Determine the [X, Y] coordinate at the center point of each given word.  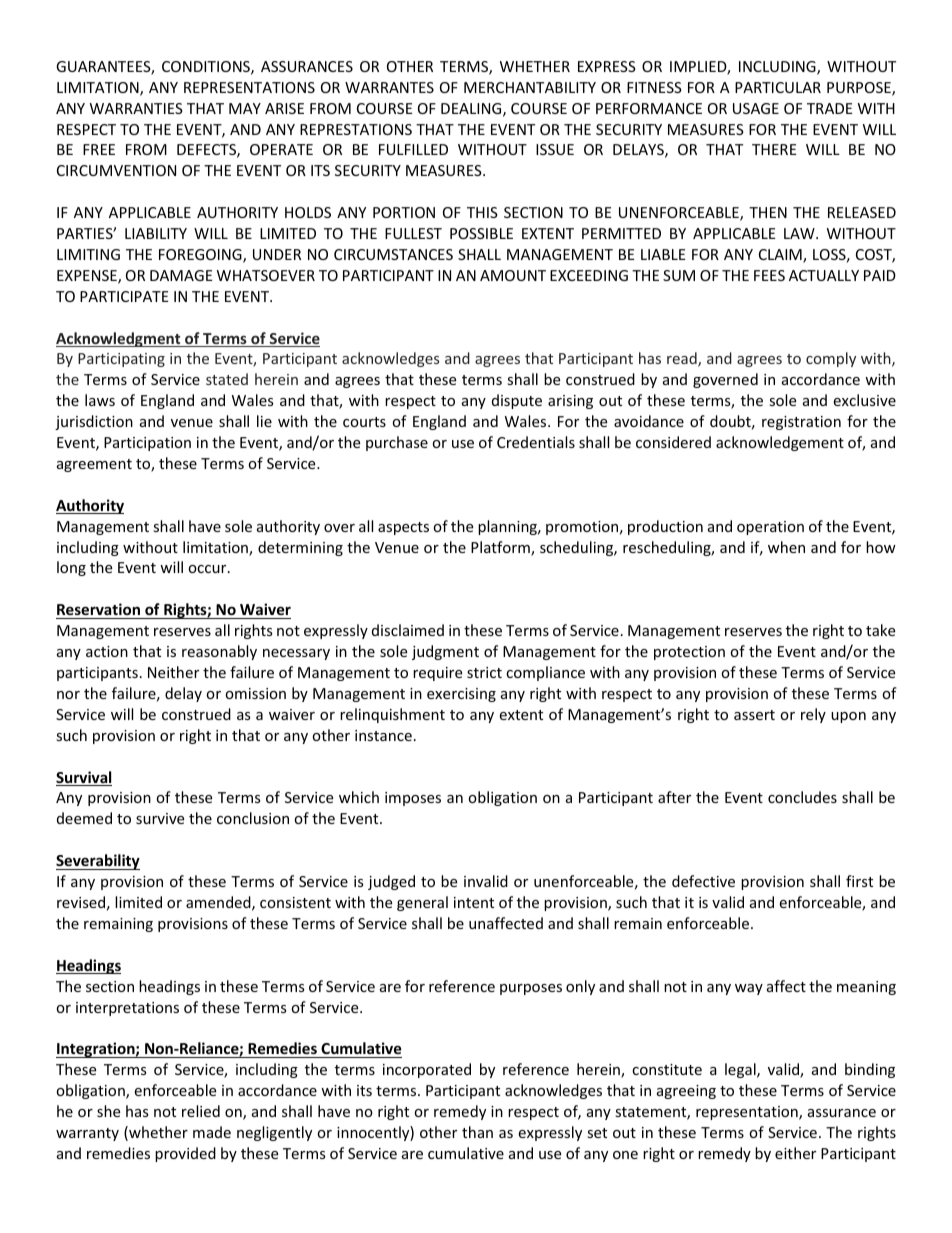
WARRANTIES [136, 108]
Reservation [98, 609]
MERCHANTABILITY [530, 87]
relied [201, 1111]
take [880, 630]
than [477, 1132]
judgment [445, 652]
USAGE [756, 108]
